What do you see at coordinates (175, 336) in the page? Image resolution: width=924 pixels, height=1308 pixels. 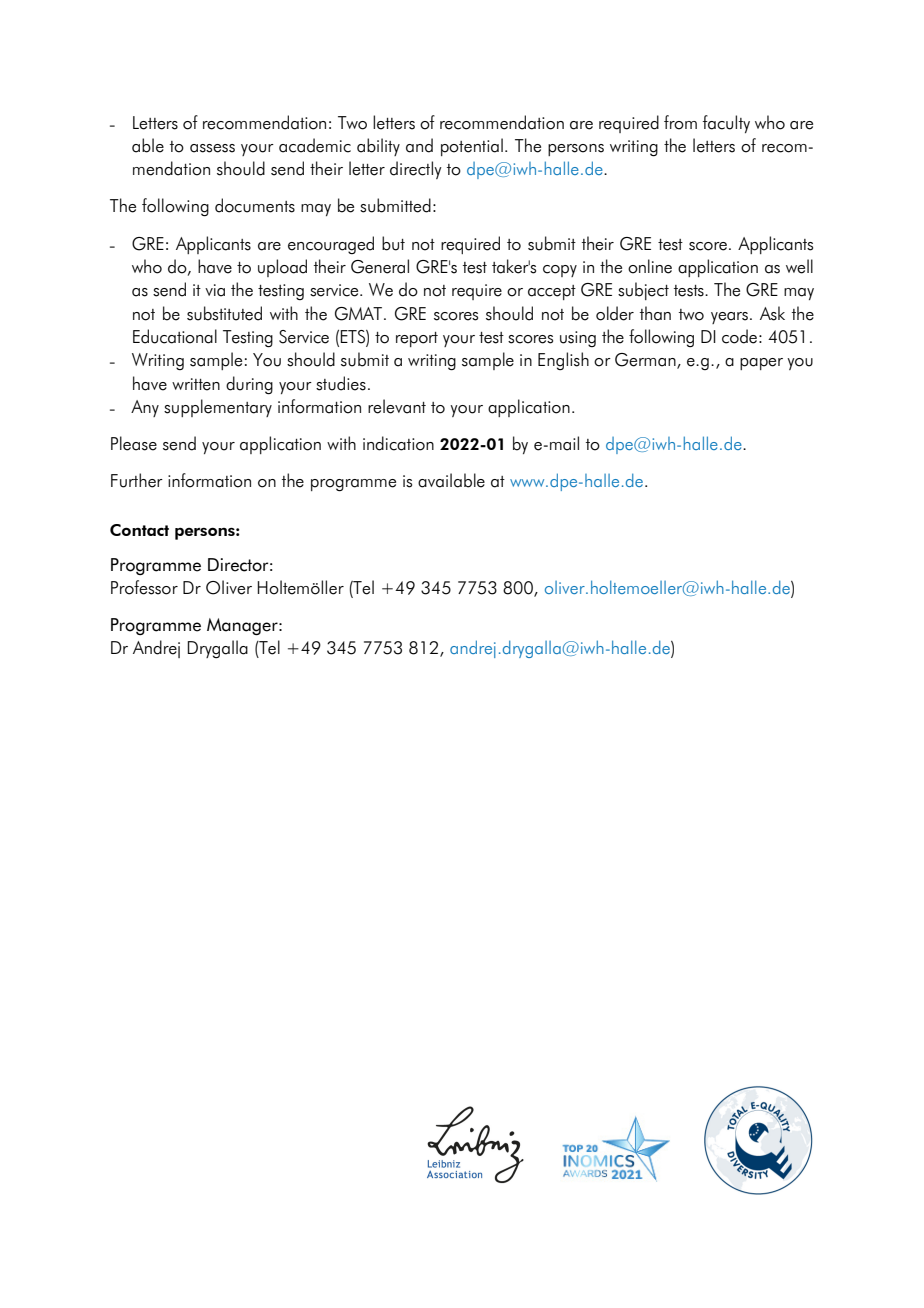 I see `Educational` at bounding box center [175, 336].
